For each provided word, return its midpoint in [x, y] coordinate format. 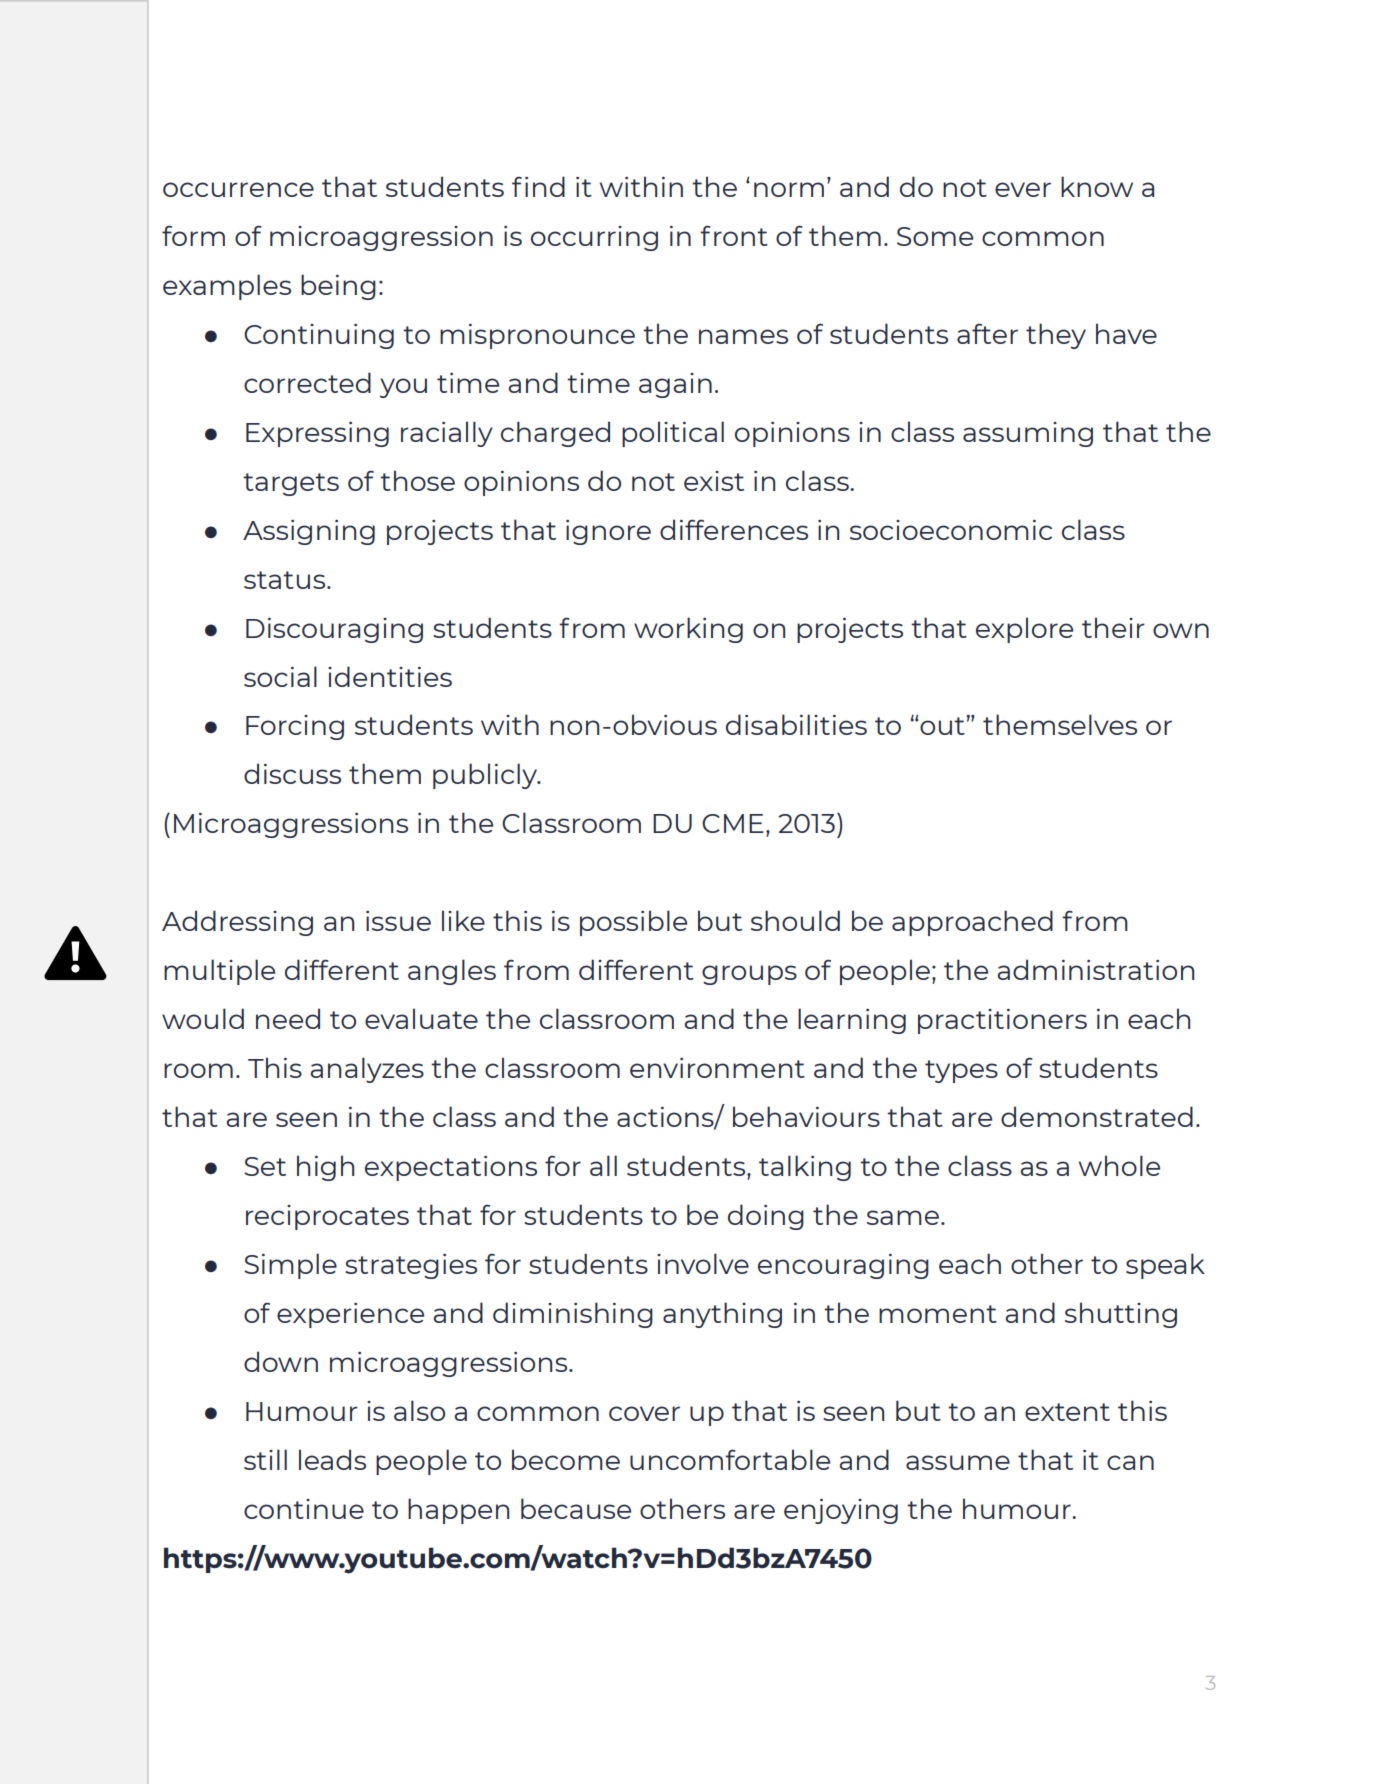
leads [332, 1459]
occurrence [238, 189]
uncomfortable [730, 1459]
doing [766, 1217]
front [734, 235]
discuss [292, 773]
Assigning [309, 532]
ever [1023, 189]
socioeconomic [951, 530]
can [1130, 1462]
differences [734, 529]
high [325, 1168]
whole [1119, 1165]
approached [972, 923]
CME [733, 823]
